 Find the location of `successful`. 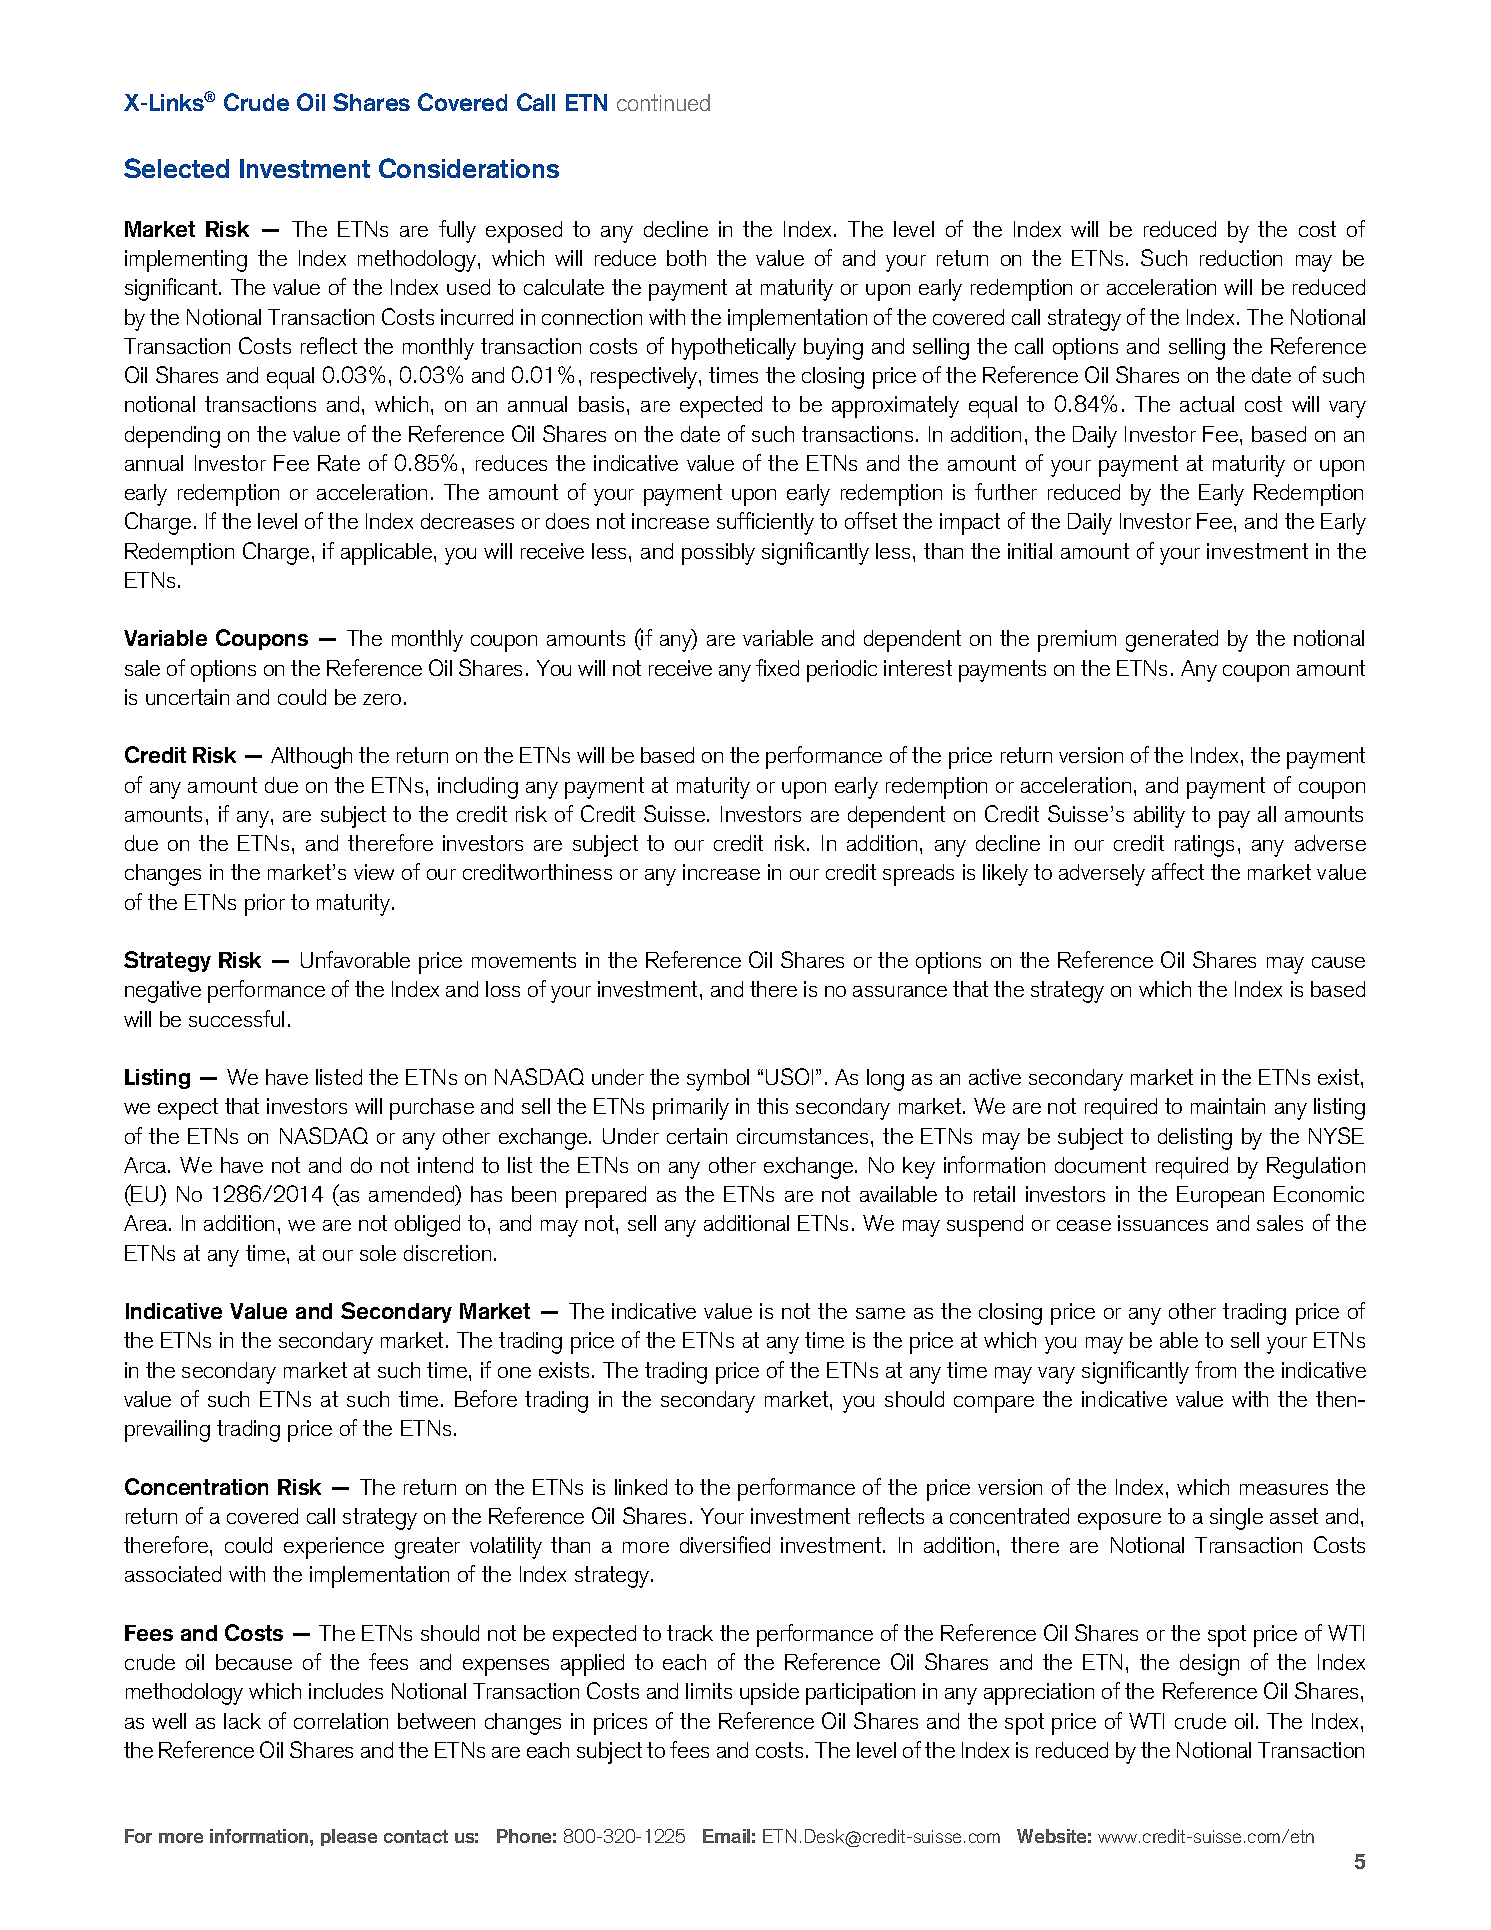

successful is located at coordinates (236, 1018).
